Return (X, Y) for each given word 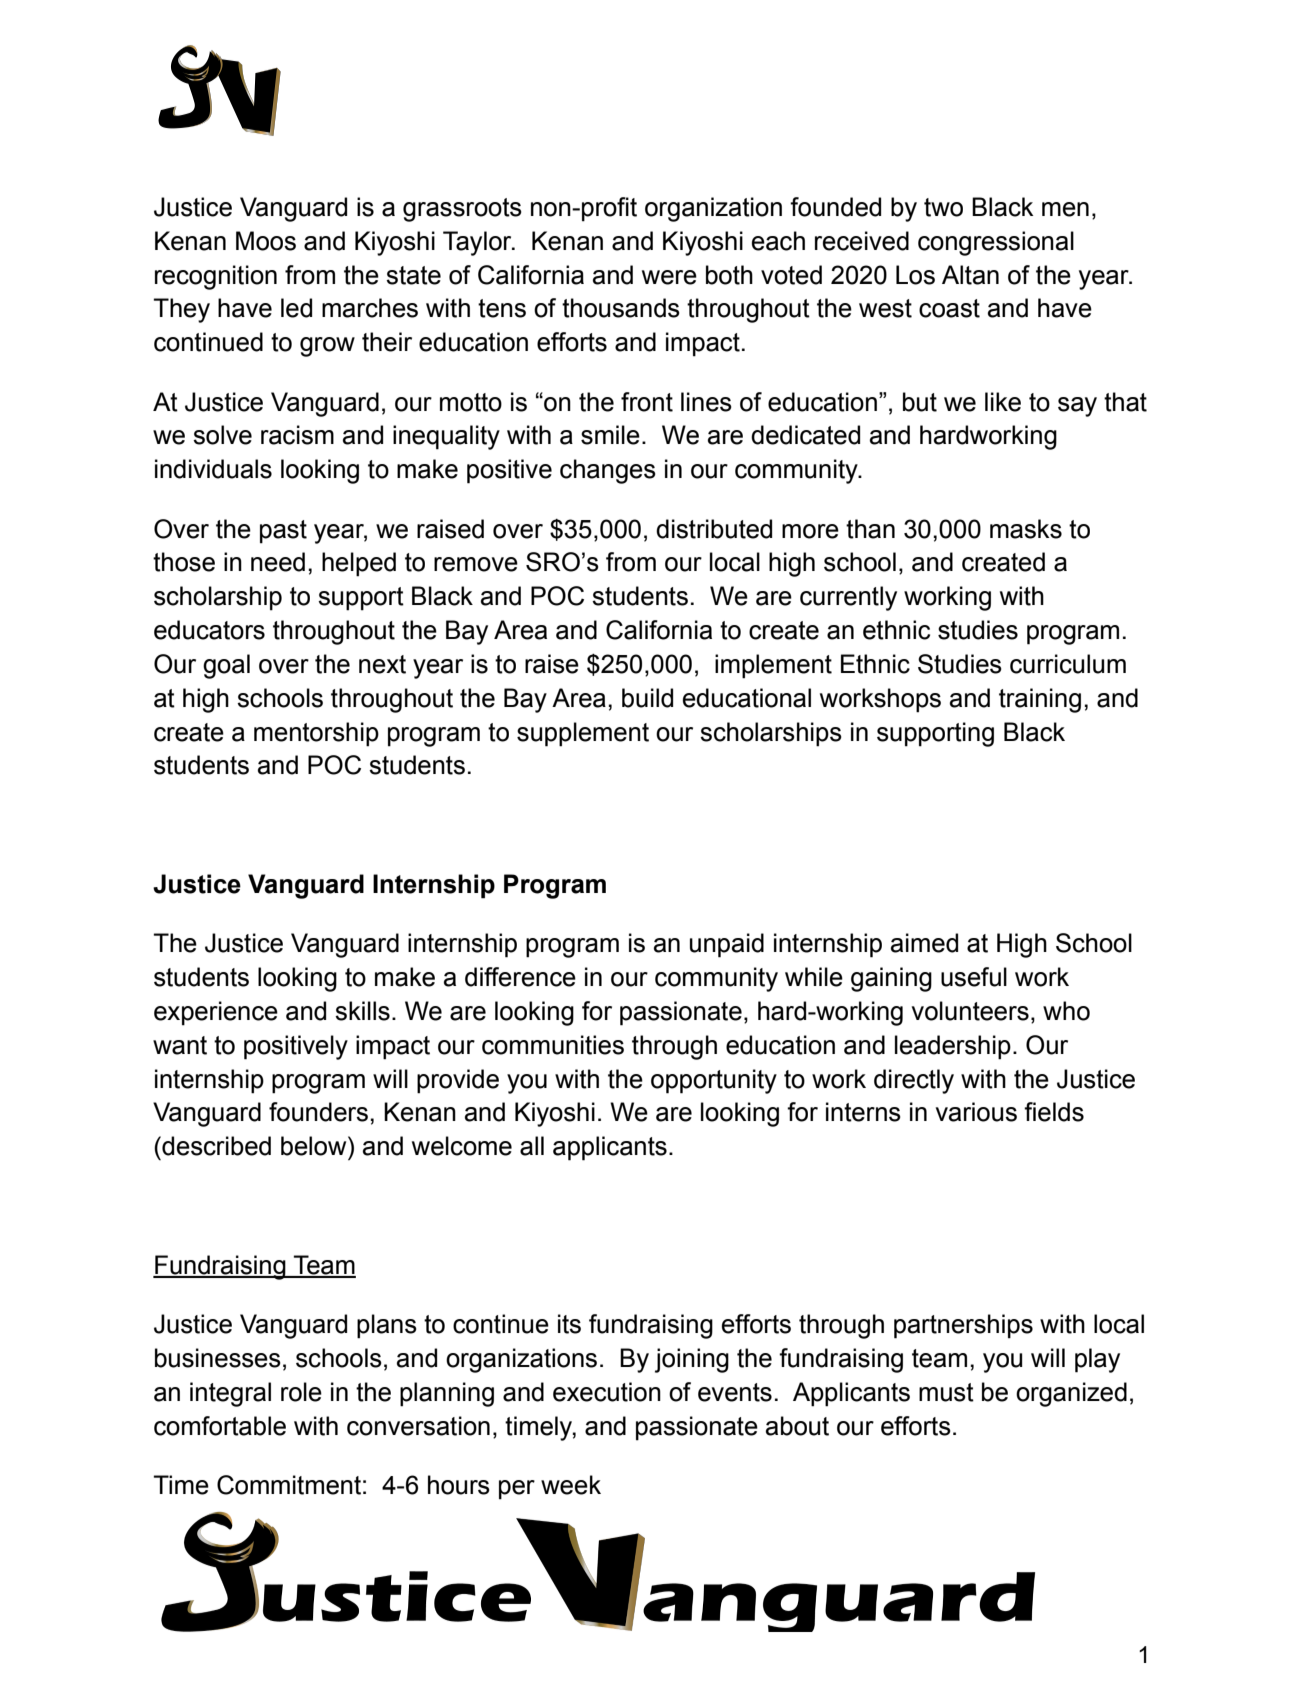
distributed (714, 529)
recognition (216, 277)
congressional (996, 243)
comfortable (220, 1426)
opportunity (714, 1081)
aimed (924, 943)
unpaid (727, 945)
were (669, 277)
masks (1026, 529)
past (283, 532)
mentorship (316, 734)
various (976, 1112)
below (315, 1146)
